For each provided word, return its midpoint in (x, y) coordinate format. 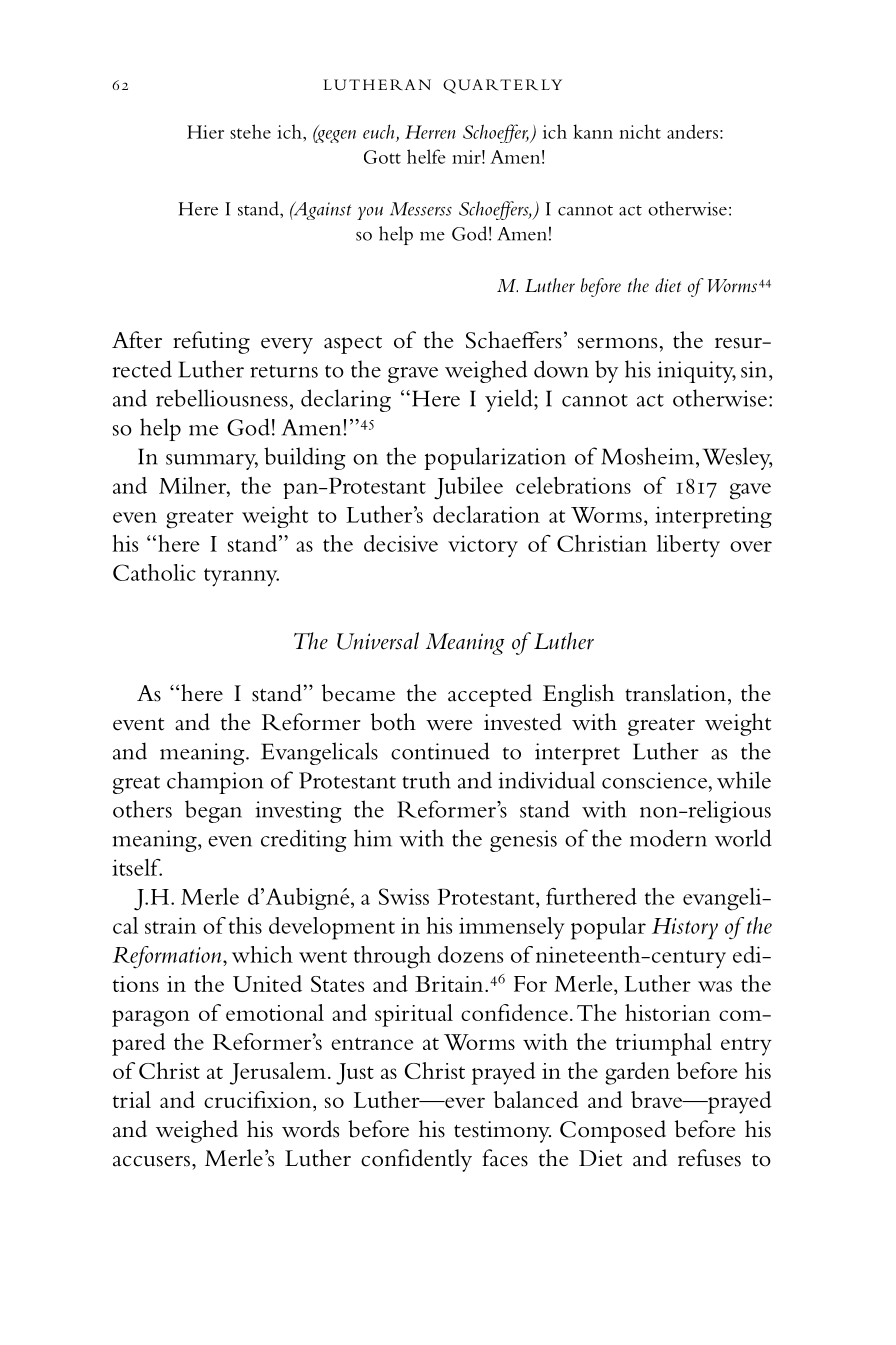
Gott (382, 157)
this (245, 925)
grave (413, 375)
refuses (709, 1158)
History (685, 928)
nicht (640, 131)
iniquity (696, 372)
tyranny (241, 577)
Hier (205, 132)
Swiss (404, 896)
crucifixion (259, 1099)
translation (675, 693)
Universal (378, 641)
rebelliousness (222, 398)
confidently (416, 1160)
